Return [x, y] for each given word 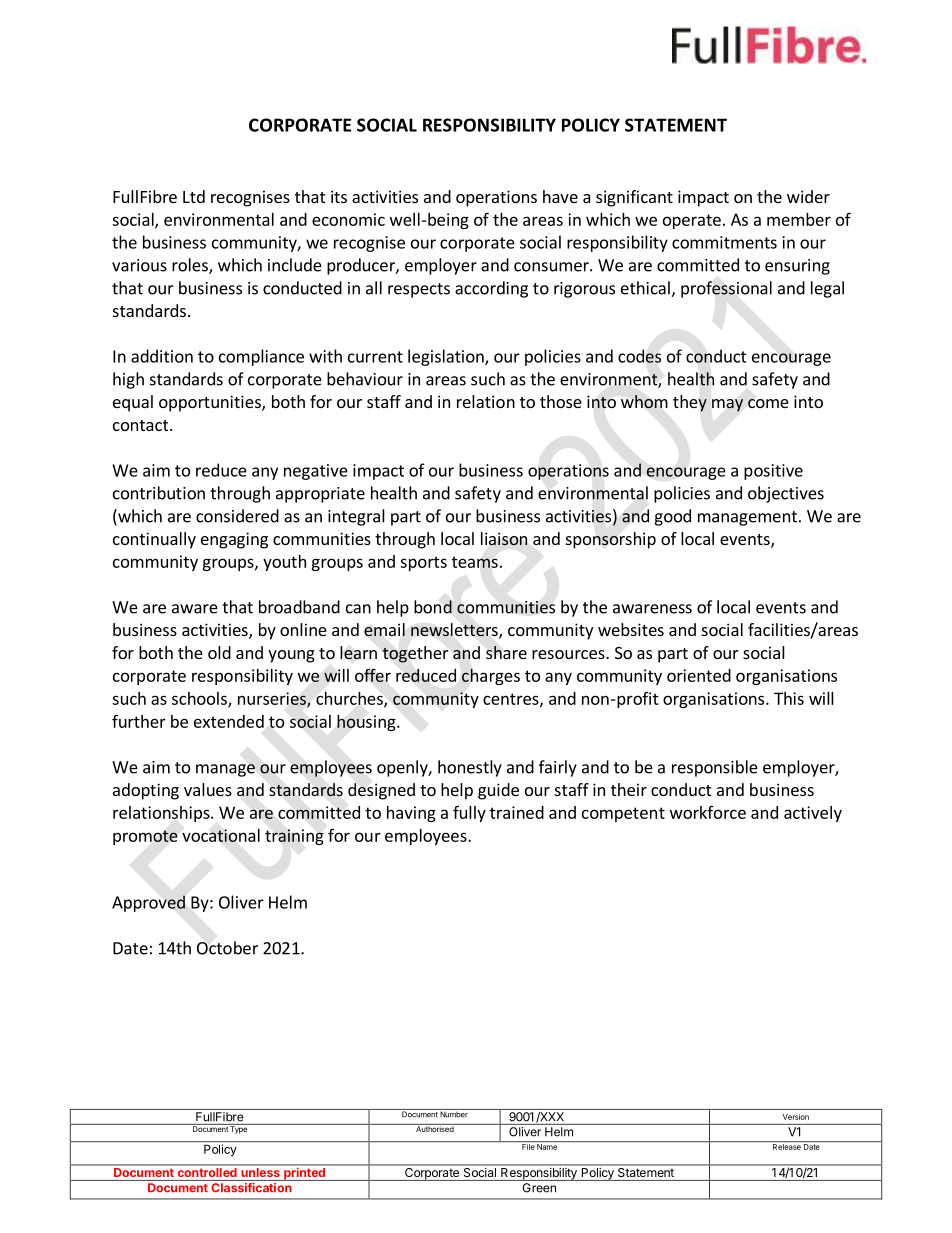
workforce [708, 812]
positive [773, 472]
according [491, 289]
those [561, 401]
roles [191, 266]
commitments [724, 242]
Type [239, 1129]
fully [469, 813]
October [227, 948]
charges [491, 676]
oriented [699, 675]
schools [200, 699]
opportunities [211, 403]
